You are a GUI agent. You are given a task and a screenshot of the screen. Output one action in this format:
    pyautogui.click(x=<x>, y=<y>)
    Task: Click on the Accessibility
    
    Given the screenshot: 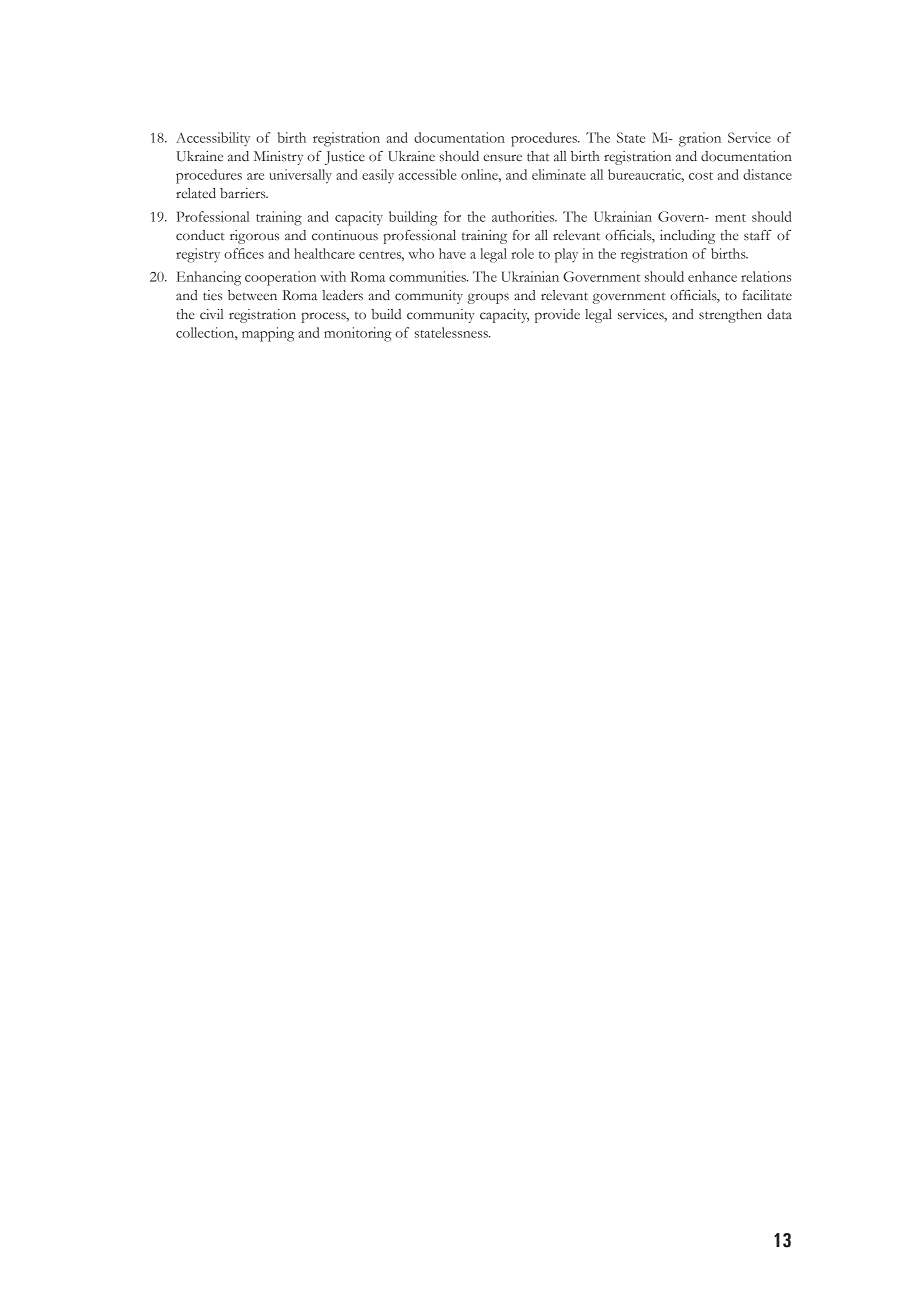 What is the action you would take?
    pyautogui.click(x=213, y=139)
